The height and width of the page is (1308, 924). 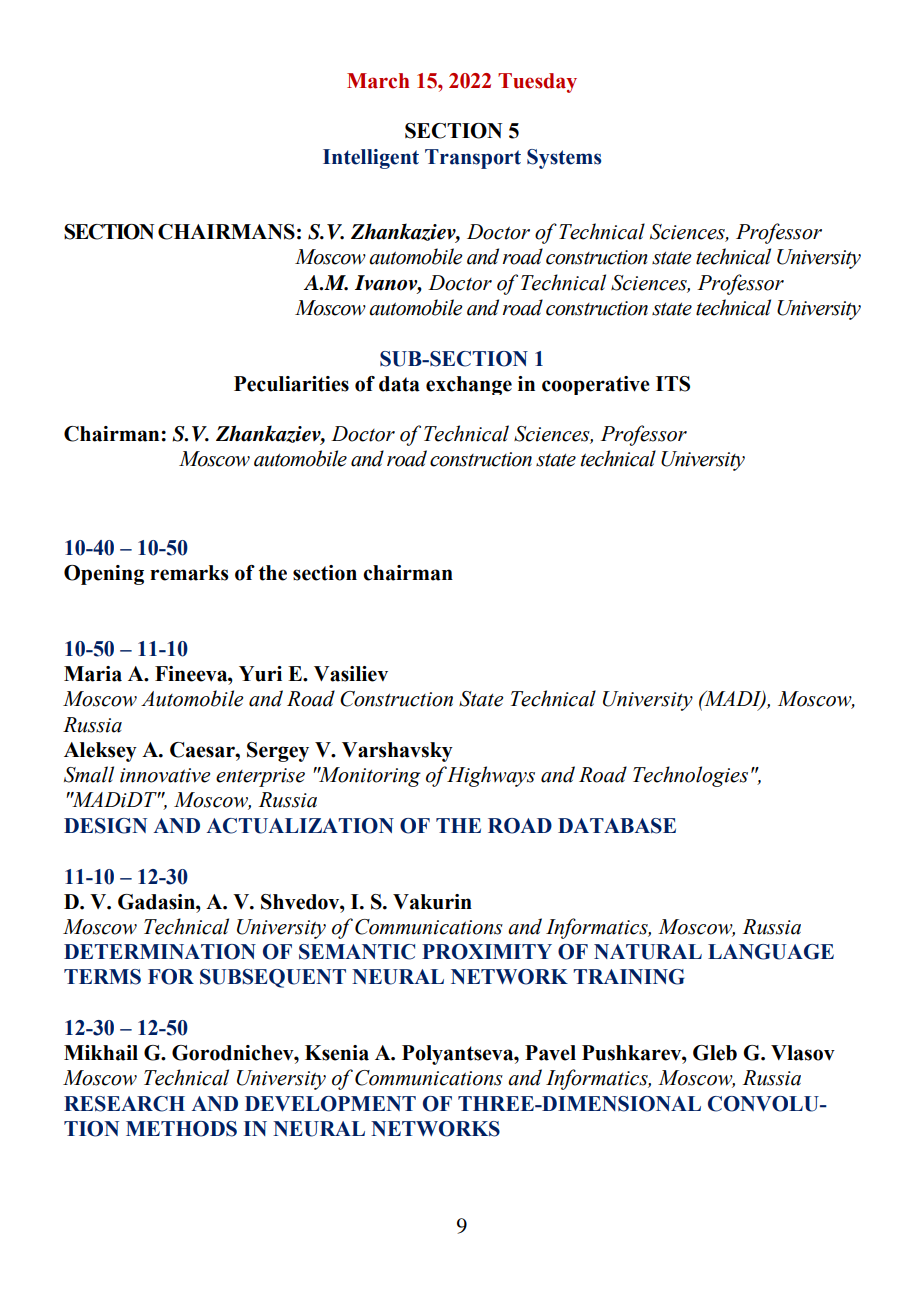 What do you see at coordinates (690, 776) in the page?
I see `Technologies` at bounding box center [690, 776].
